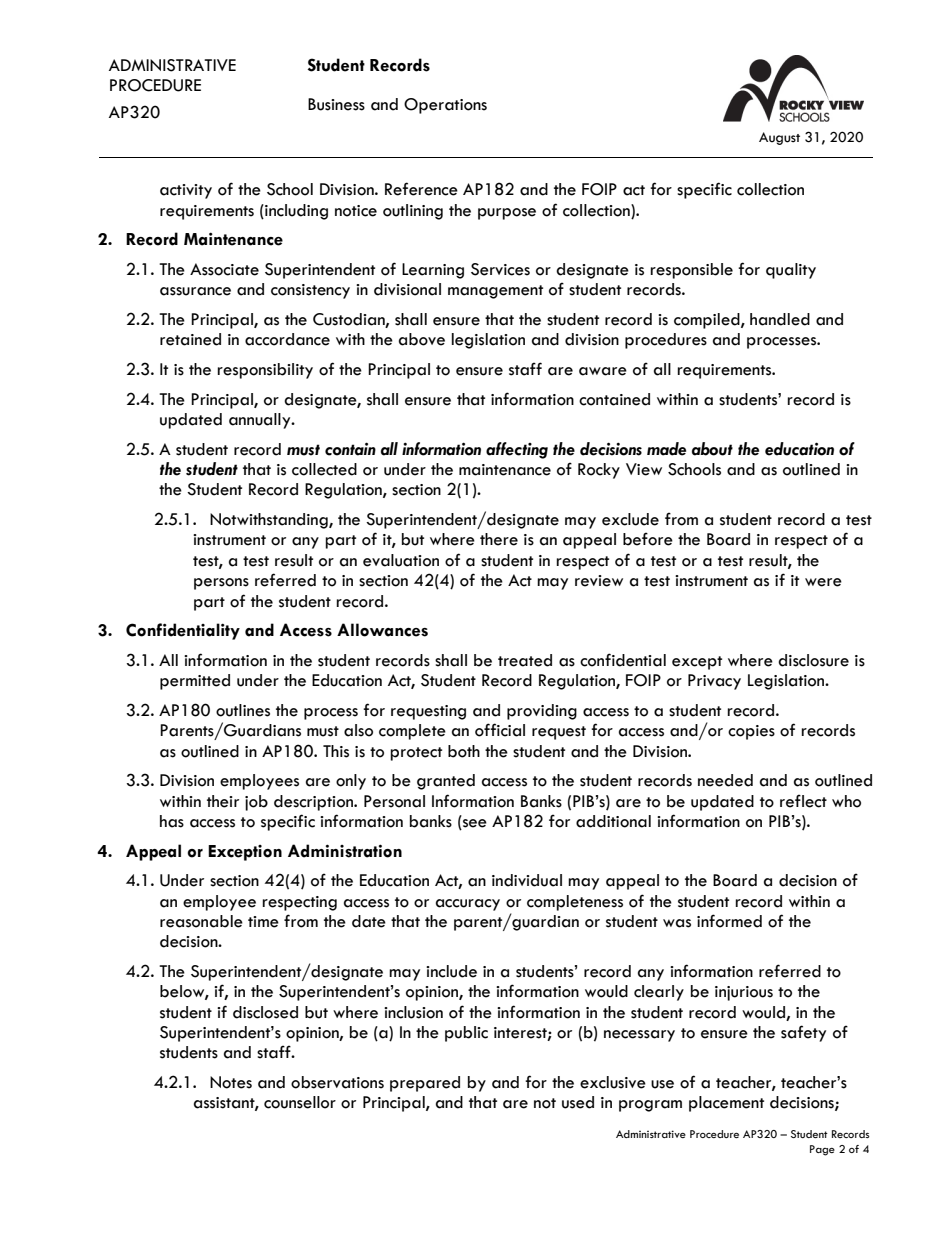 Image resolution: width=952 pixels, height=1233 pixels. What do you see at coordinates (578, 1102) in the screenshot?
I see `used` at bounding box center [578, 1102].
